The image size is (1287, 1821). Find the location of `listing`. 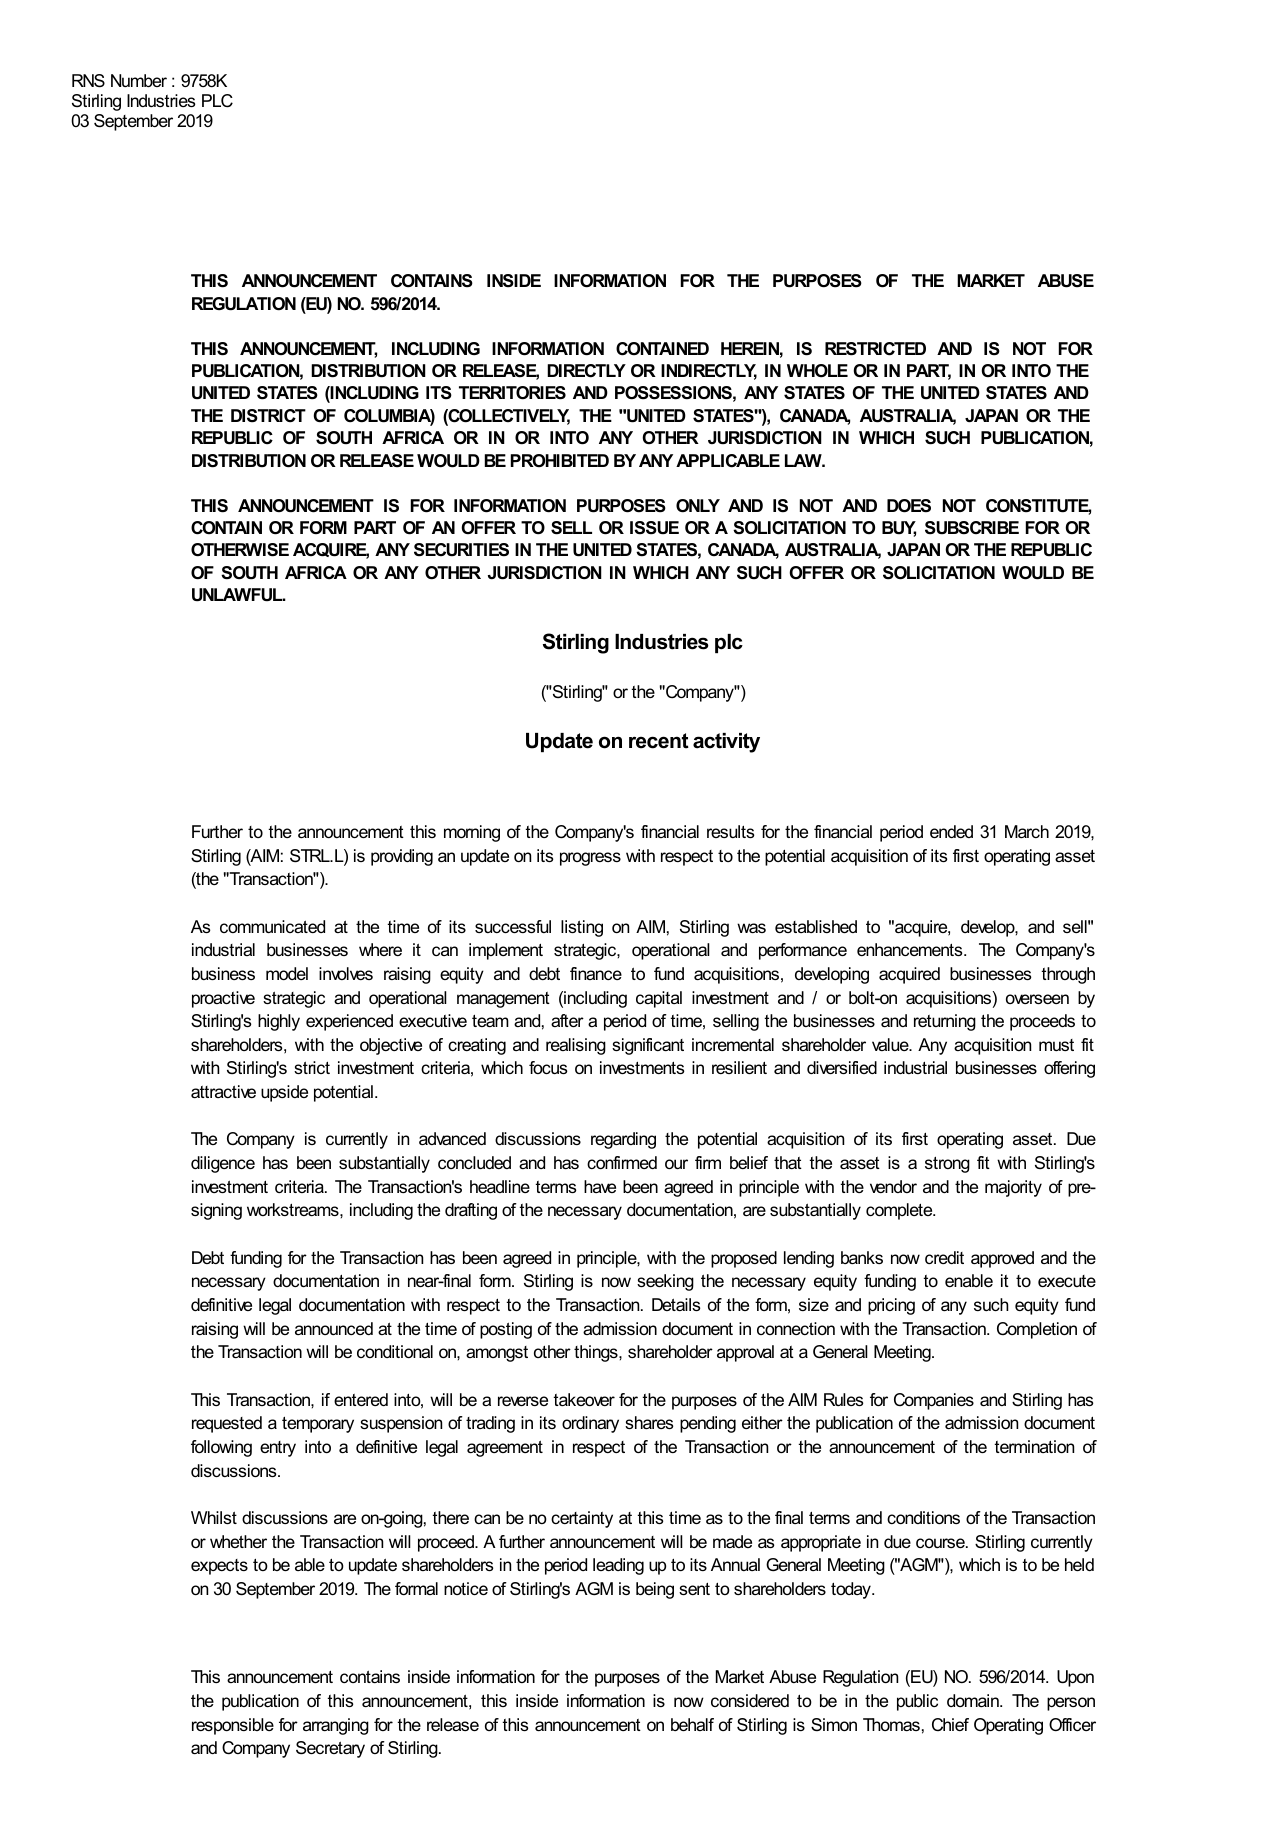

listing is located at coordinates (582, 928).
